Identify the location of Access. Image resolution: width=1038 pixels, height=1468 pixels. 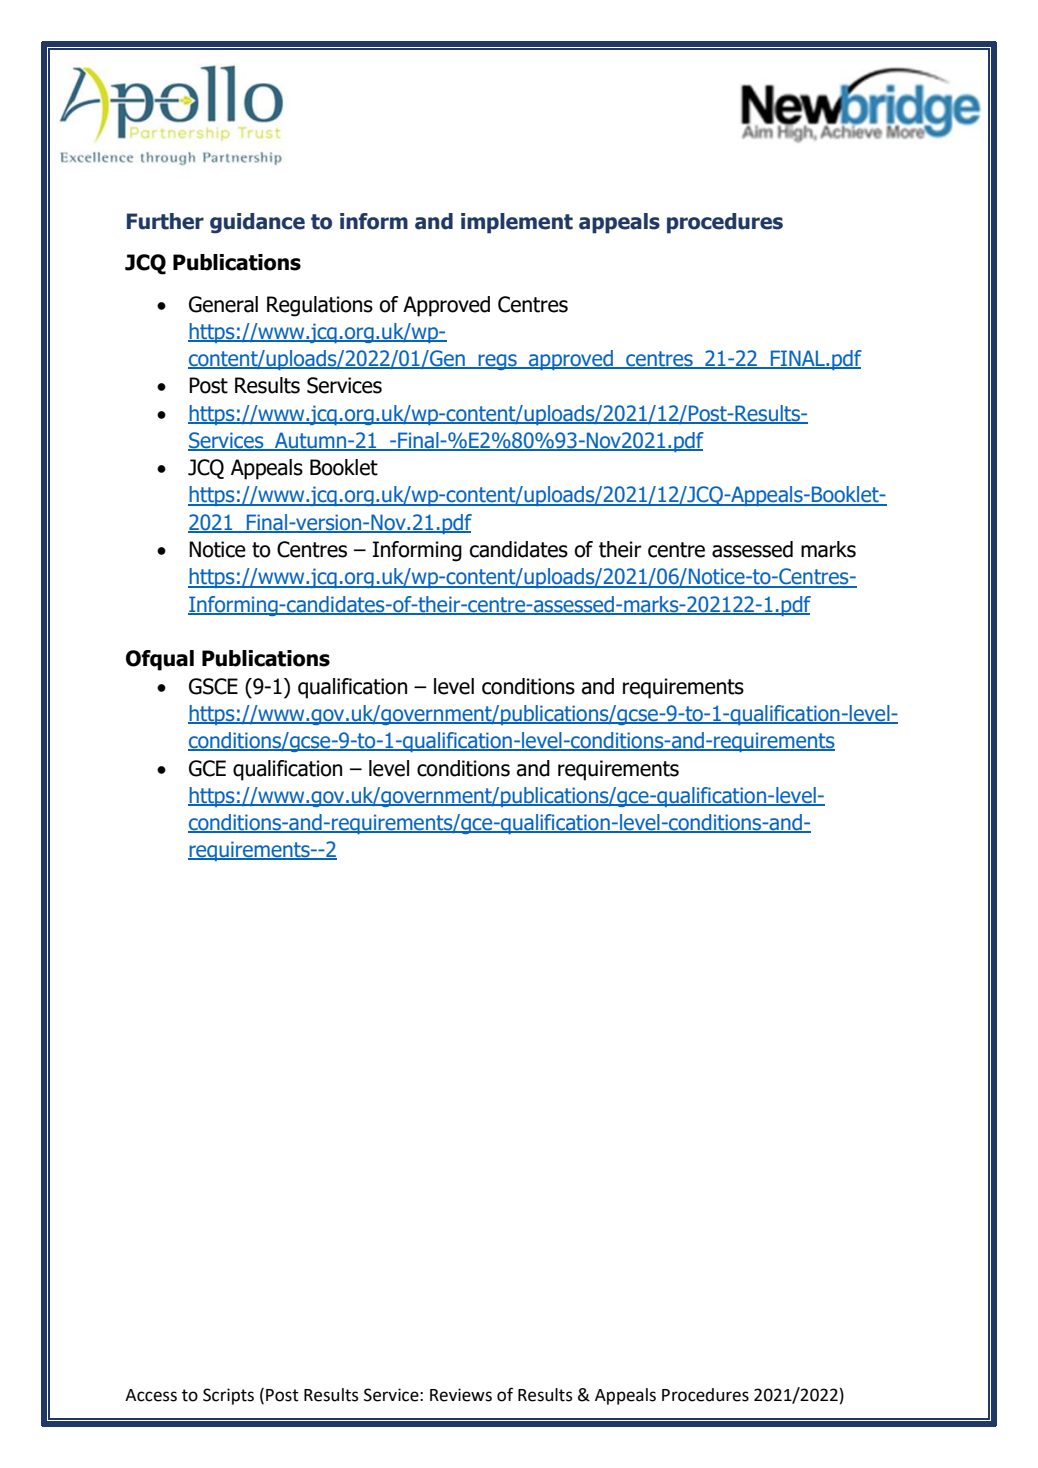
(151, 1395).
